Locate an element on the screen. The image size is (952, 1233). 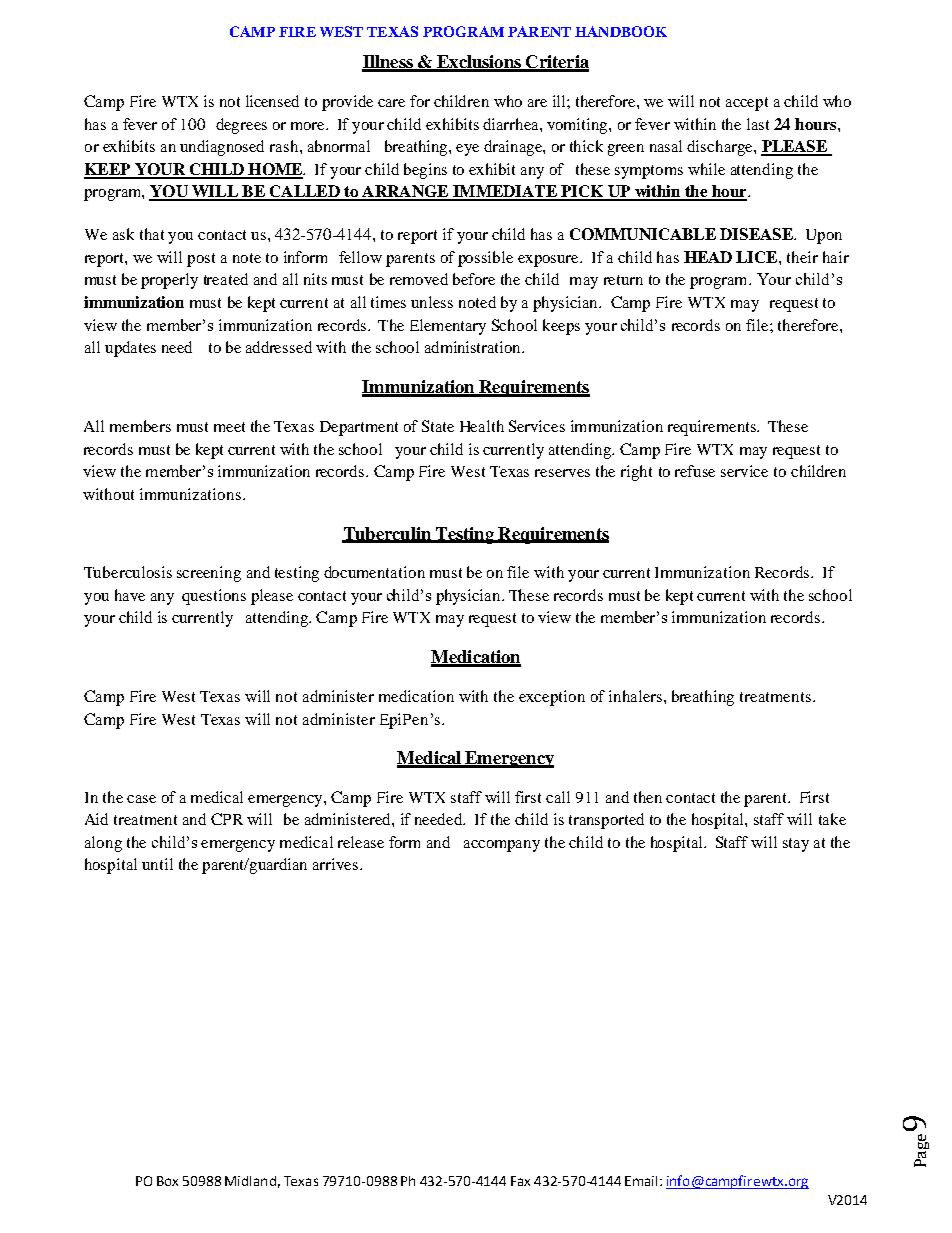
degrees is located at coordinates (241, 126).
